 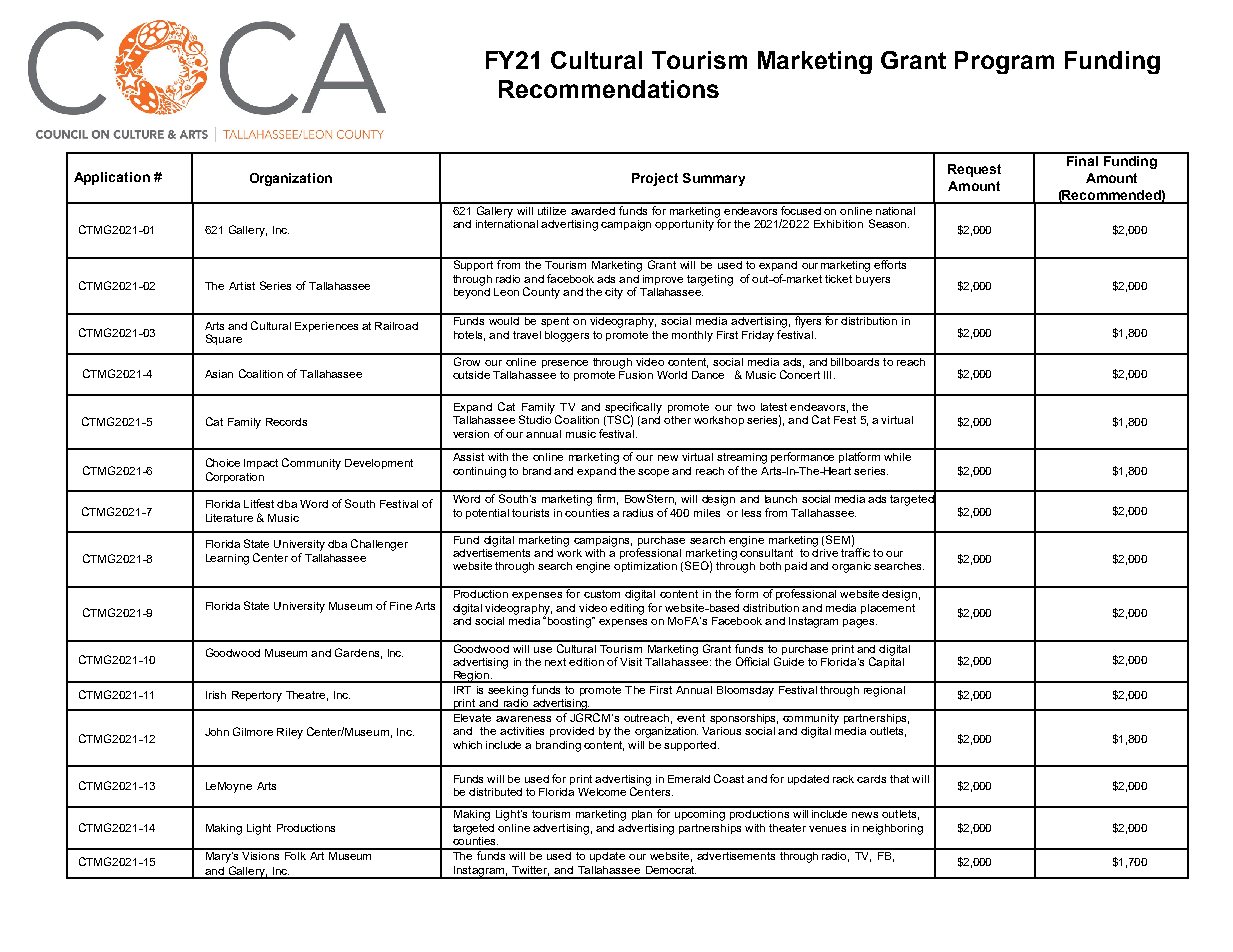 I want to click on John, so click(x=217, y=732).
